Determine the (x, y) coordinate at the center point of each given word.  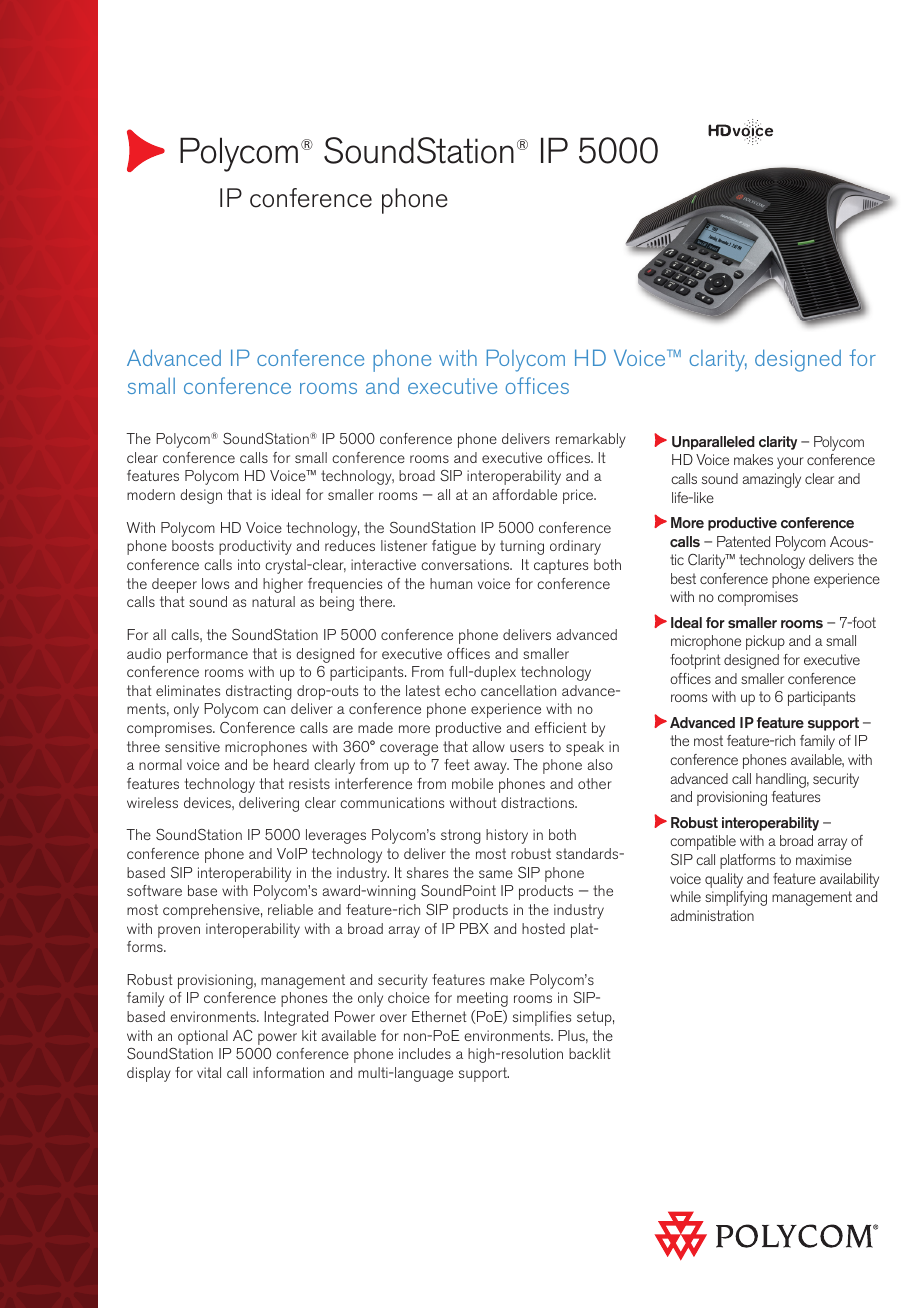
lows (215, 583)
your (790, 463)
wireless (152, 802)
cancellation (518, 690)
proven (179, 932)
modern (151, 494)
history (507, 836)
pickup (765, 642)
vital (209, 1072)
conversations (466, 564)
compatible (703, 842)
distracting (259, 692)
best (683, 578)
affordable (524, 494)
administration (712, 915)
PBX (474, 928)
